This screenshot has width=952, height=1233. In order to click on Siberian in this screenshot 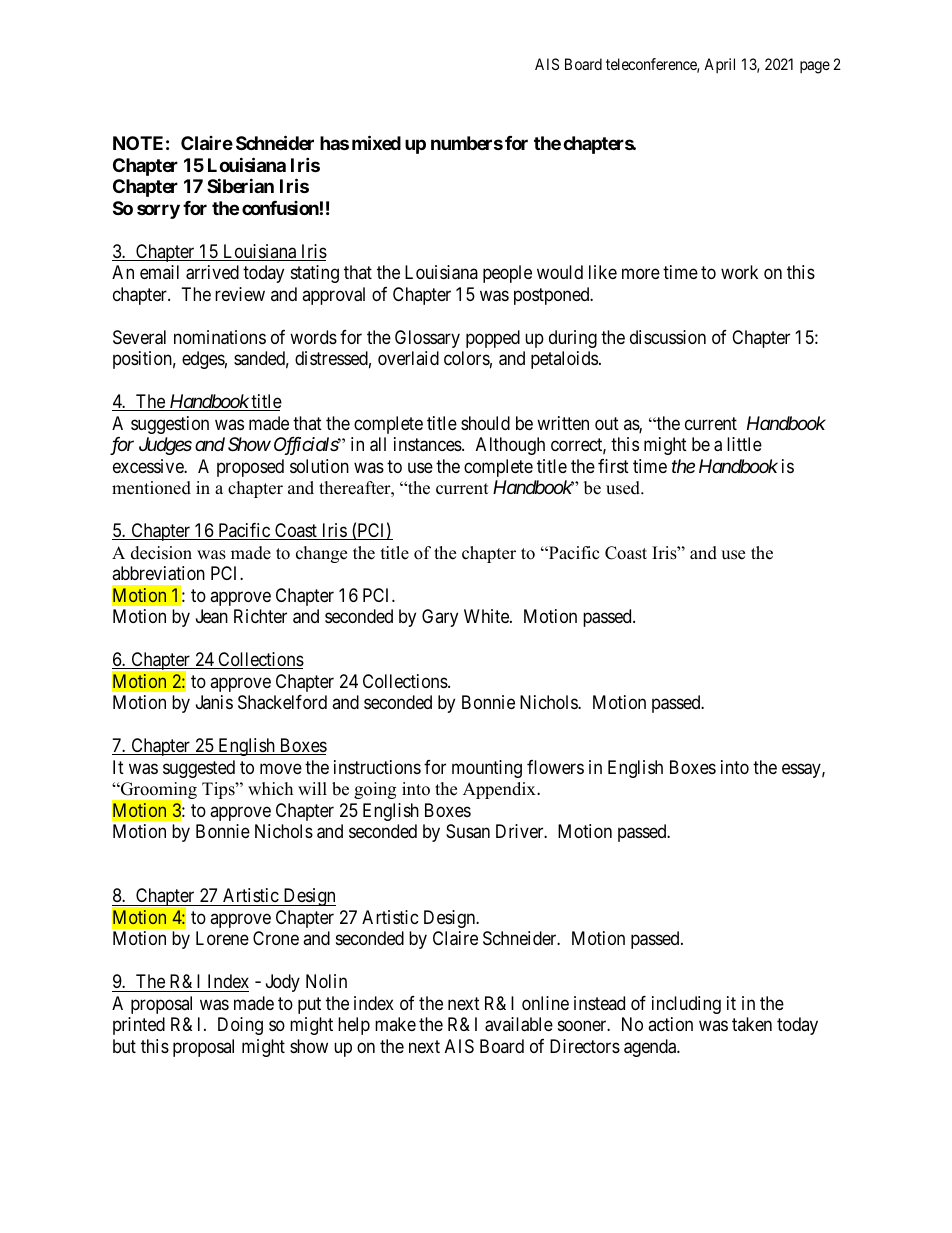, I will do `click(240, 185)`.
